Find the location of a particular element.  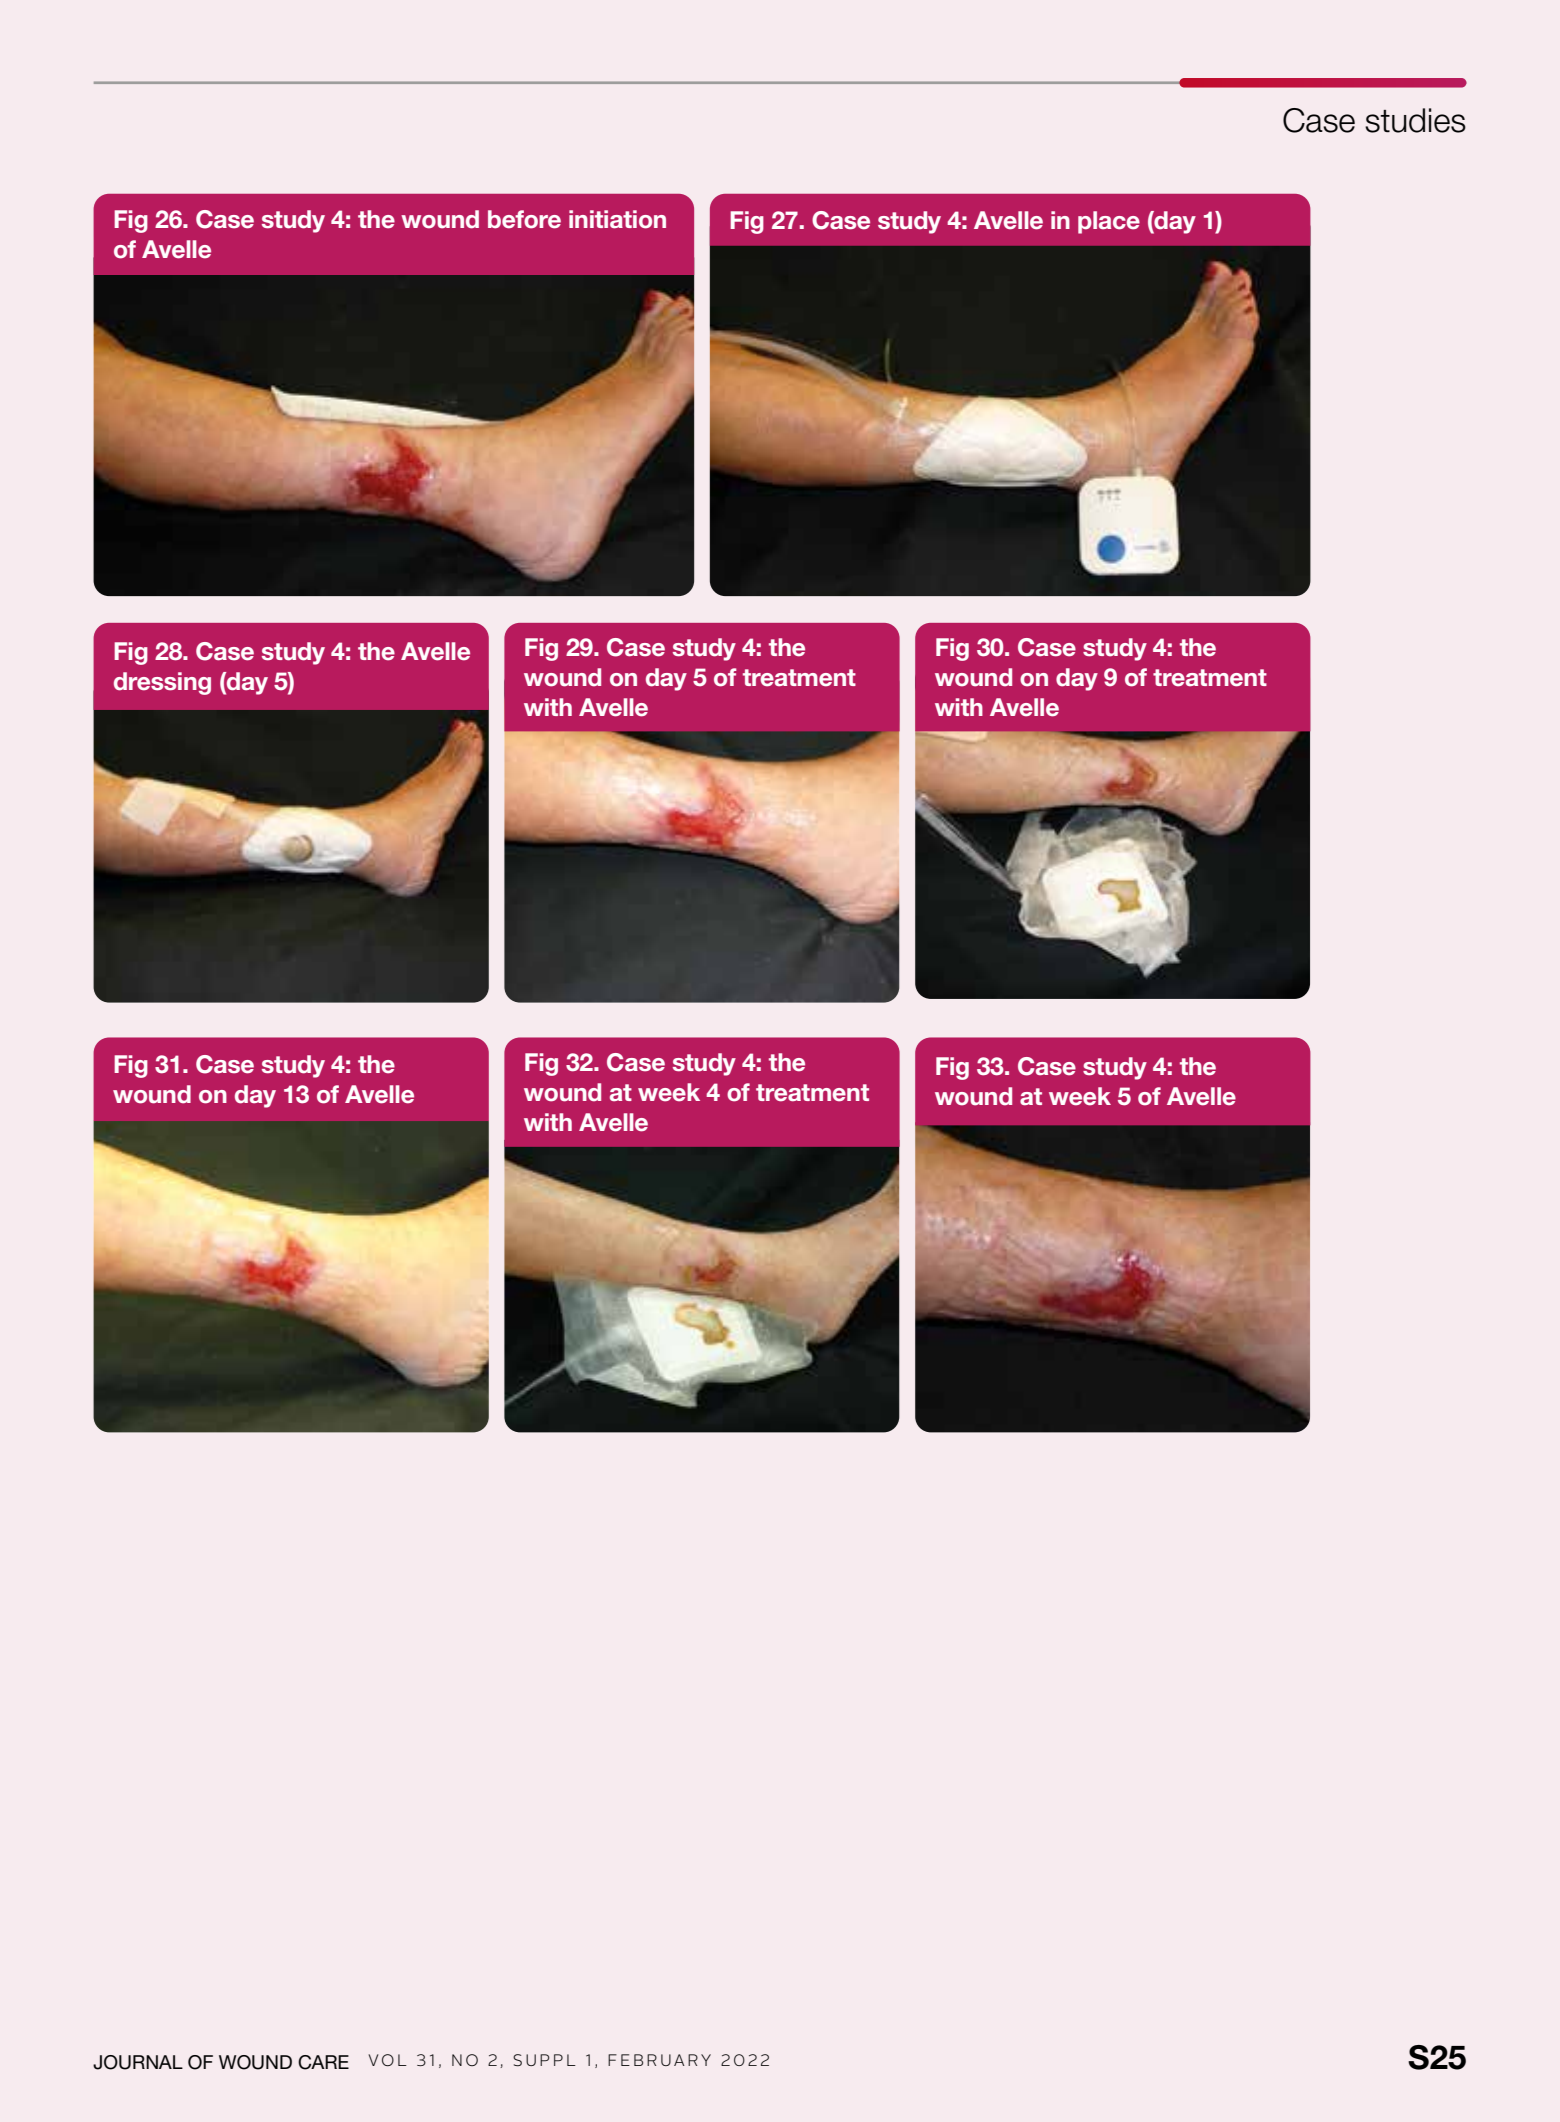

dressing is located at coordinates (162, 683).
